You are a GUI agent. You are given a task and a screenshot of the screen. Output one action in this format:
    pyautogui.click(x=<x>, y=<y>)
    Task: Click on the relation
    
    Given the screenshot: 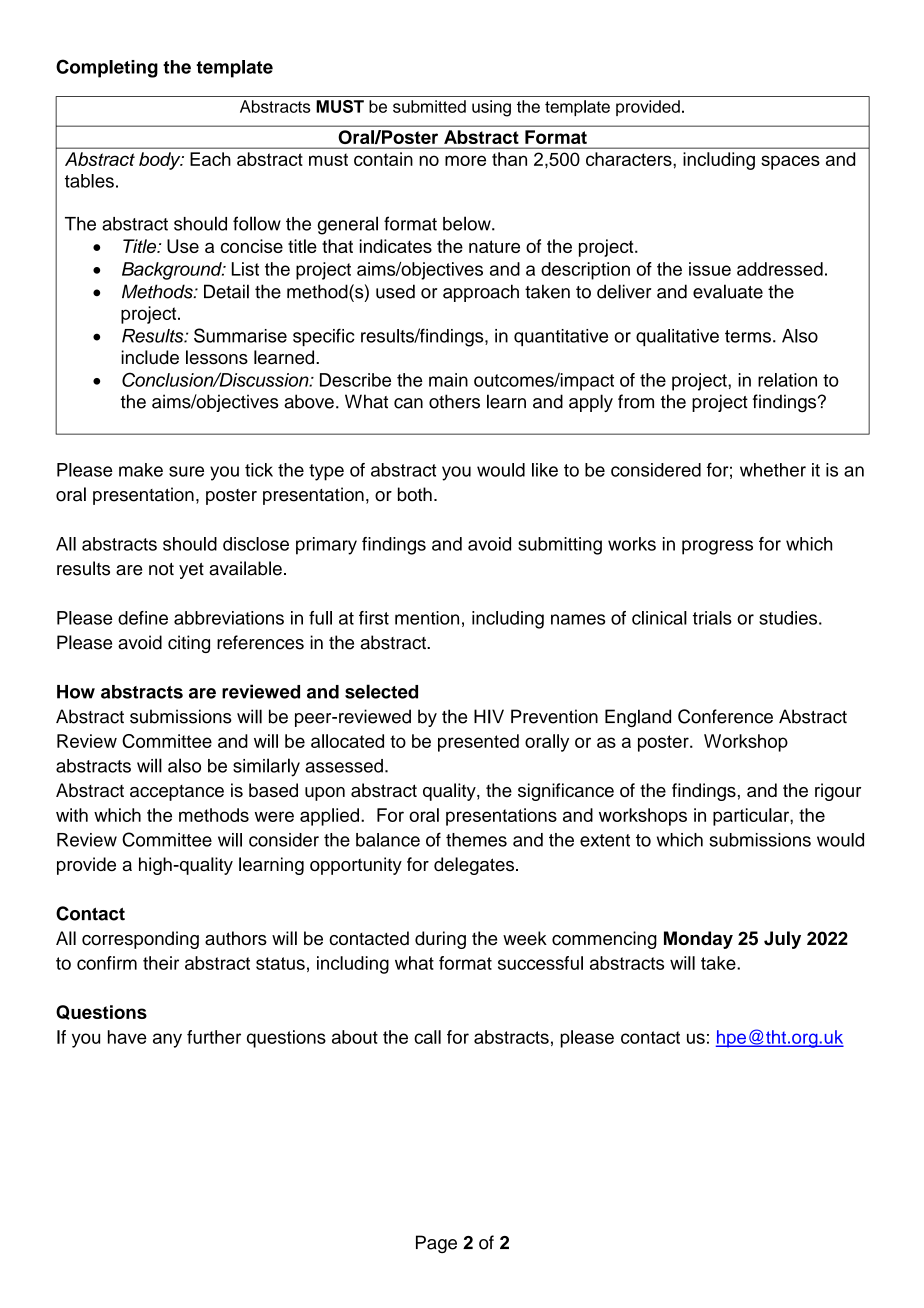 What is the action you would take?
    pyautogui.click(x=787, y=380)
